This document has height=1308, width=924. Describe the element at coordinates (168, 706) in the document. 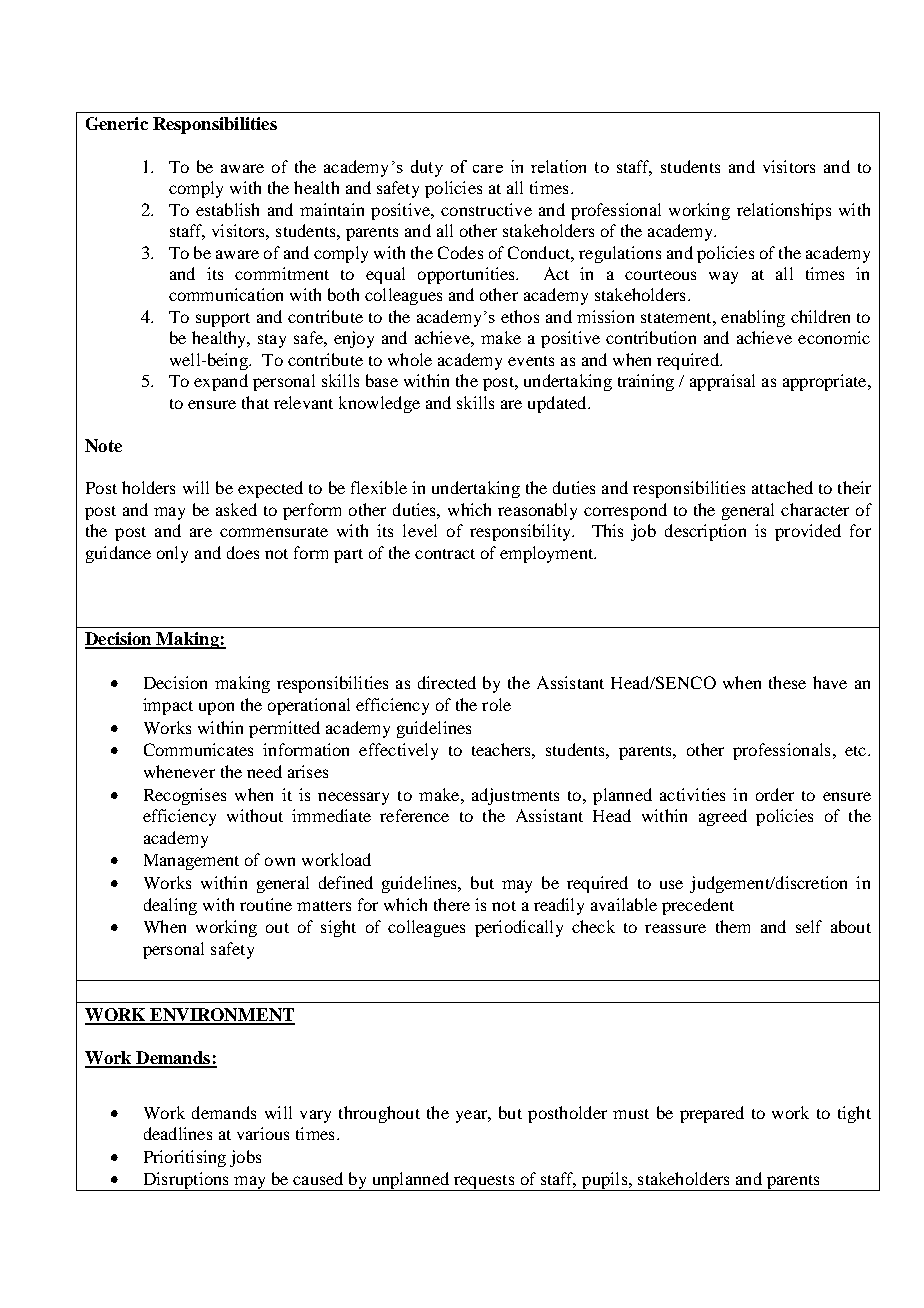

I see `impact` at that location.
